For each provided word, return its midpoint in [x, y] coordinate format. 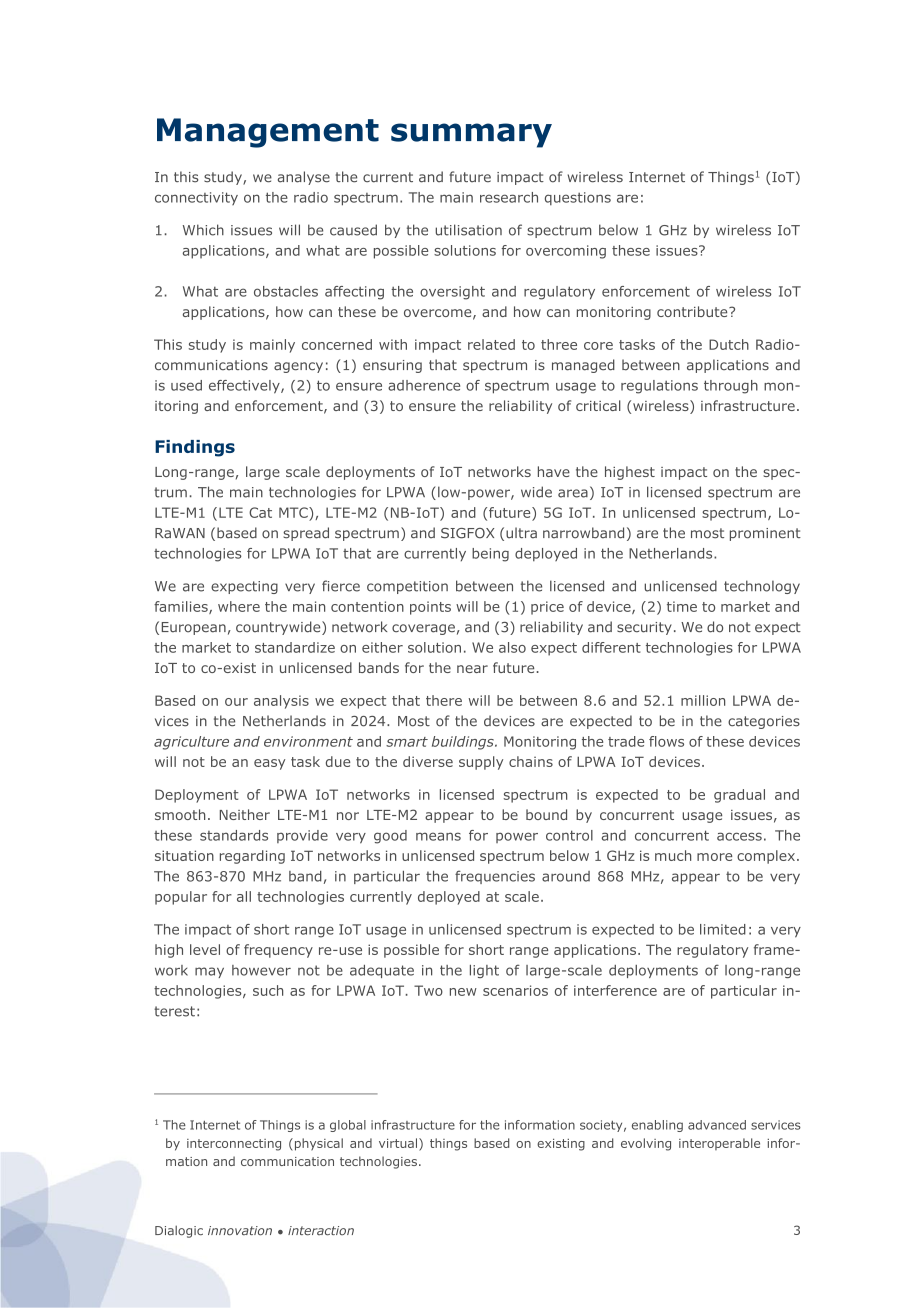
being [490, 555]
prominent [765, 534]
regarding [252, 857]
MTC [294, 512]
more [714, 857]
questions [578, 198]
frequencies [495, 877]
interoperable [719, 1144]
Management [268, 133]
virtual [398, 1143]
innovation [240, 1231]
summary [471, 135]
